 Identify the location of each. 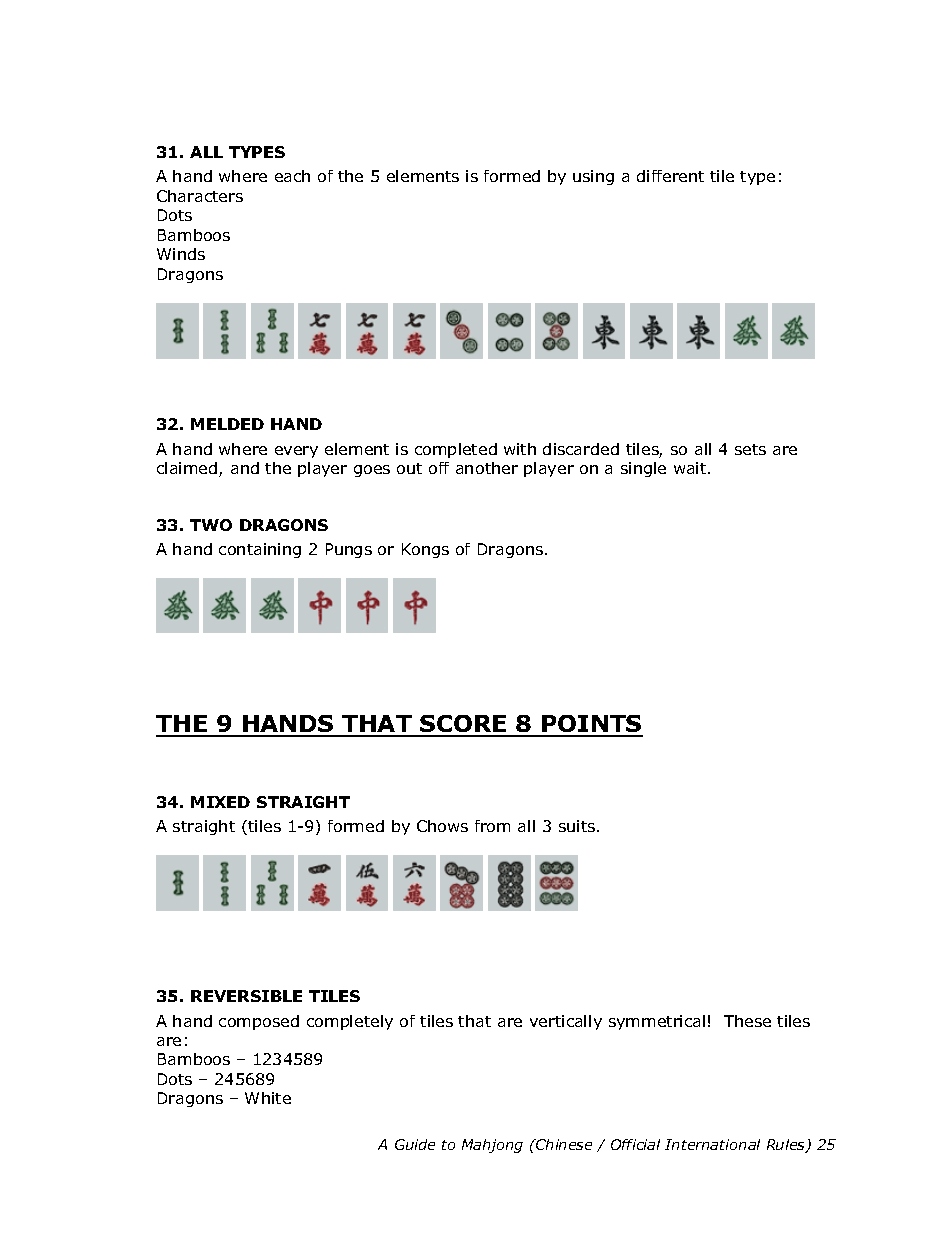
(292, 176).
